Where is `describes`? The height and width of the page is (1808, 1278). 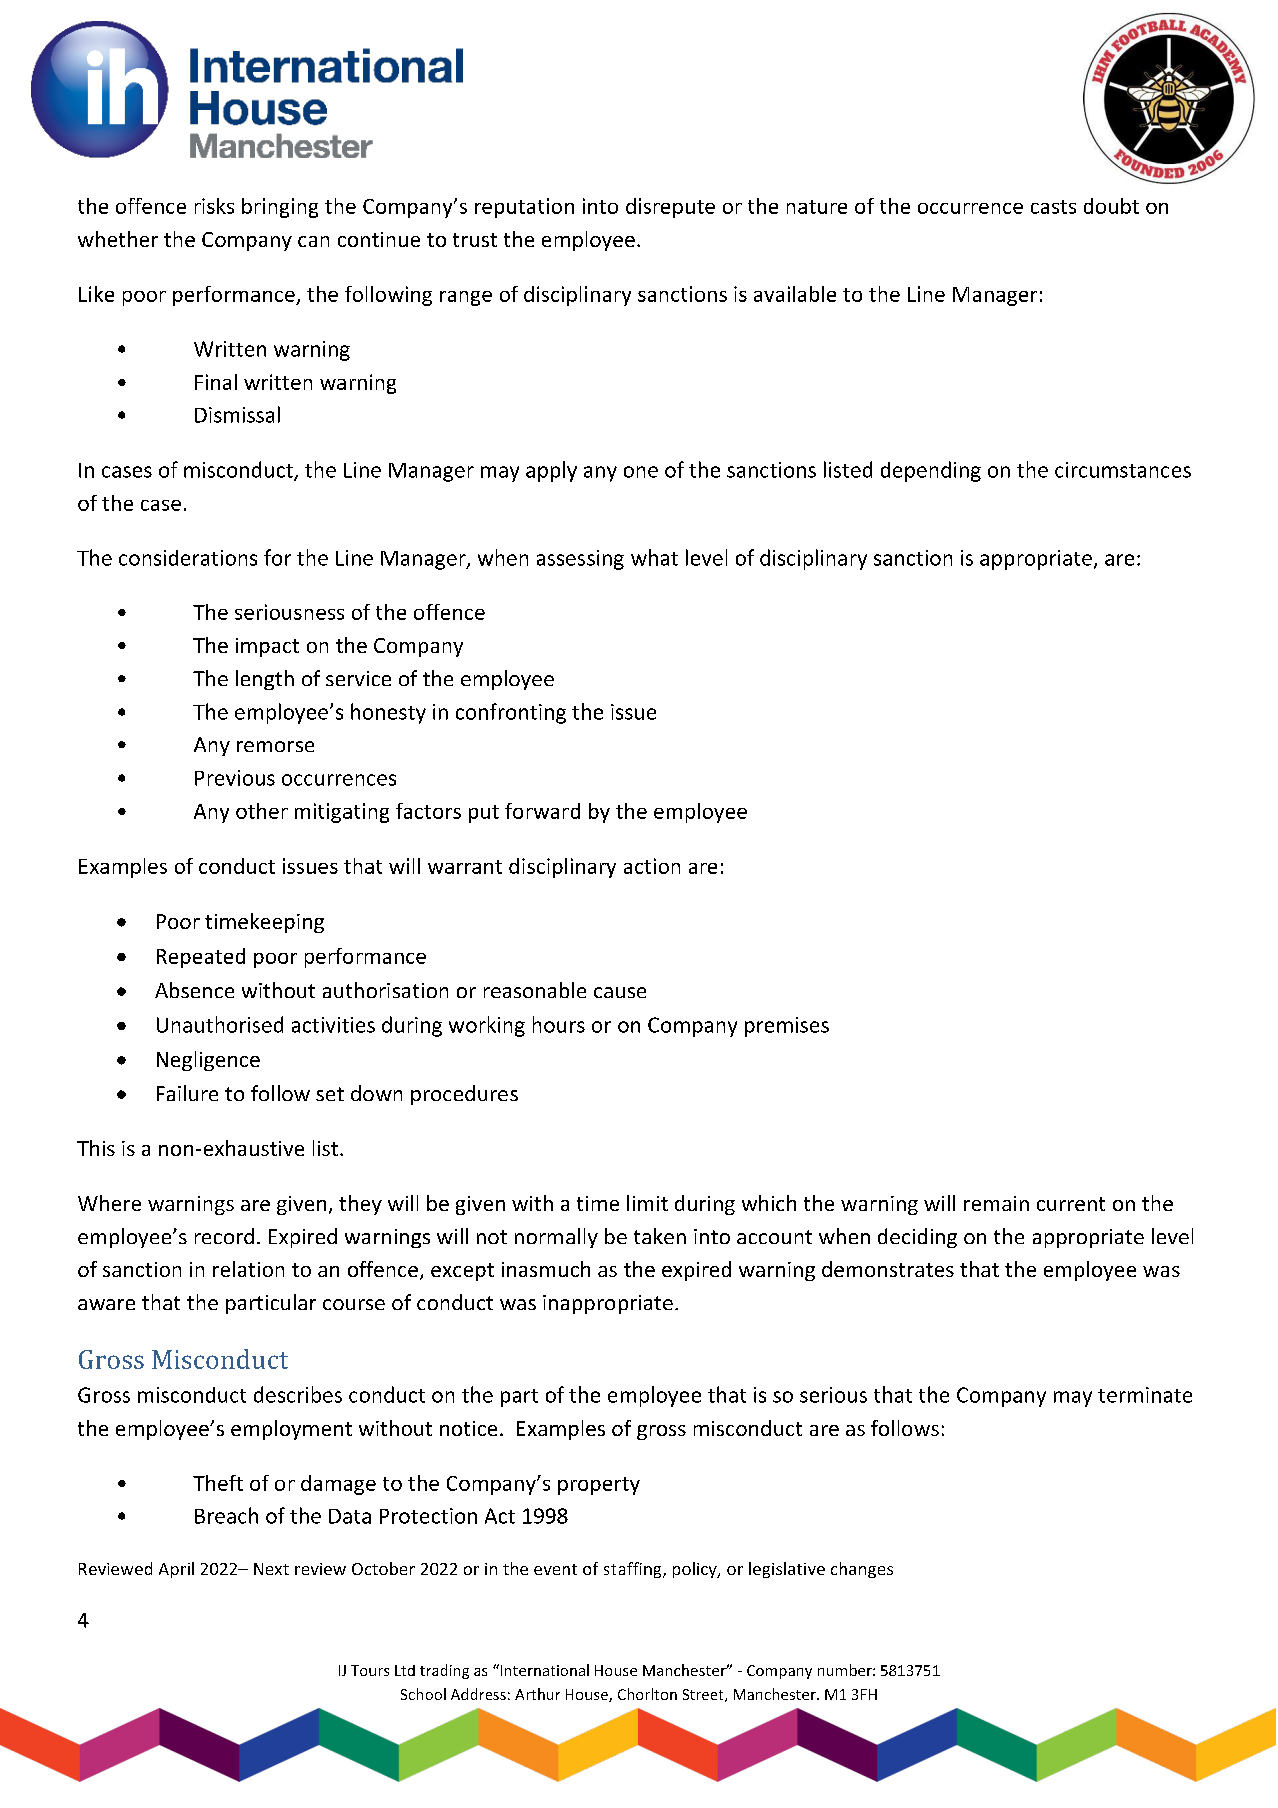 describes is located at coordinates (298, 1394).
